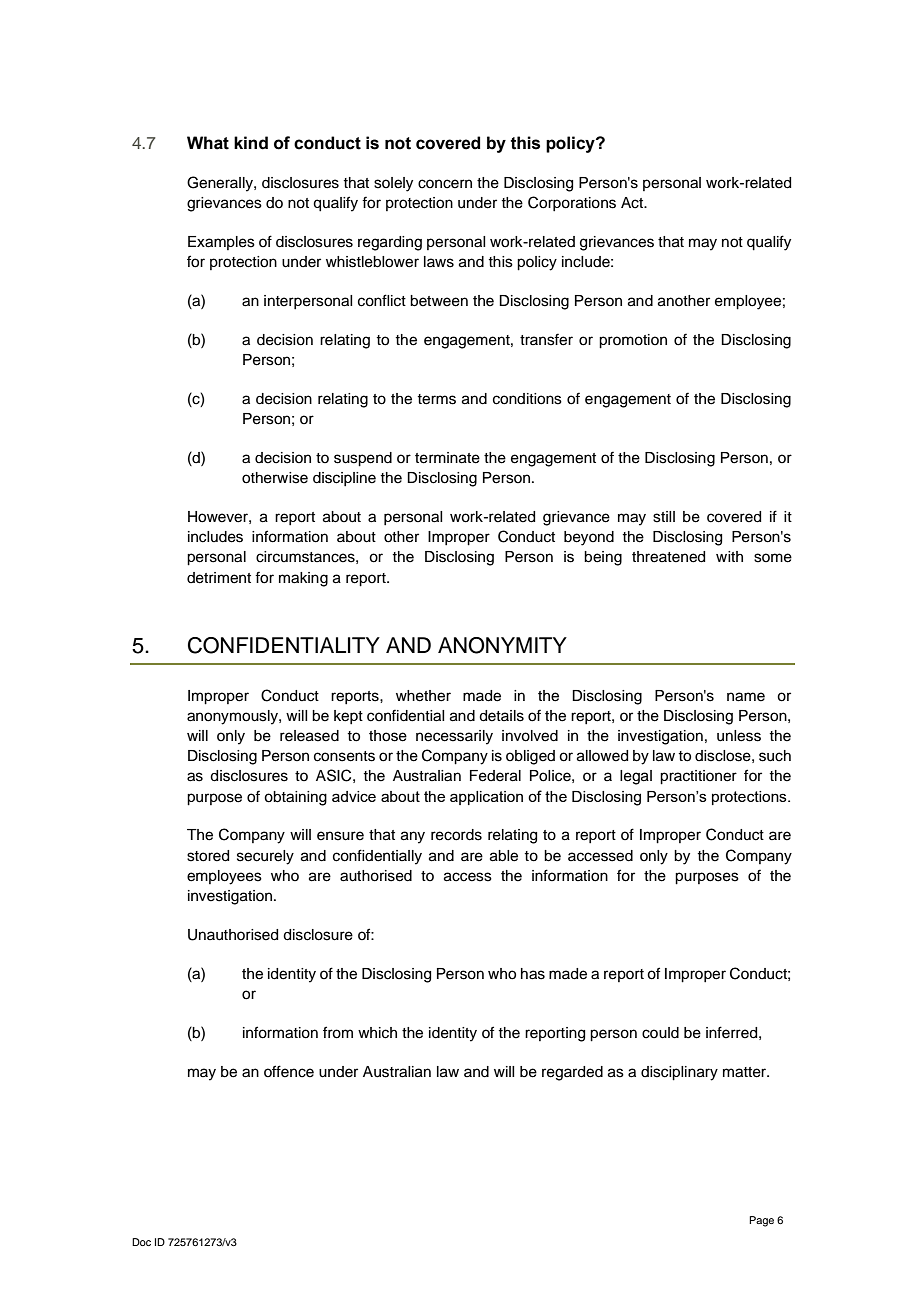 Image resolution: width=924 pixels, height=1308 pixels. What do you see at coordinates (761, 1221) in the page?
I see `Page` at bounding box center [761, 1221].
